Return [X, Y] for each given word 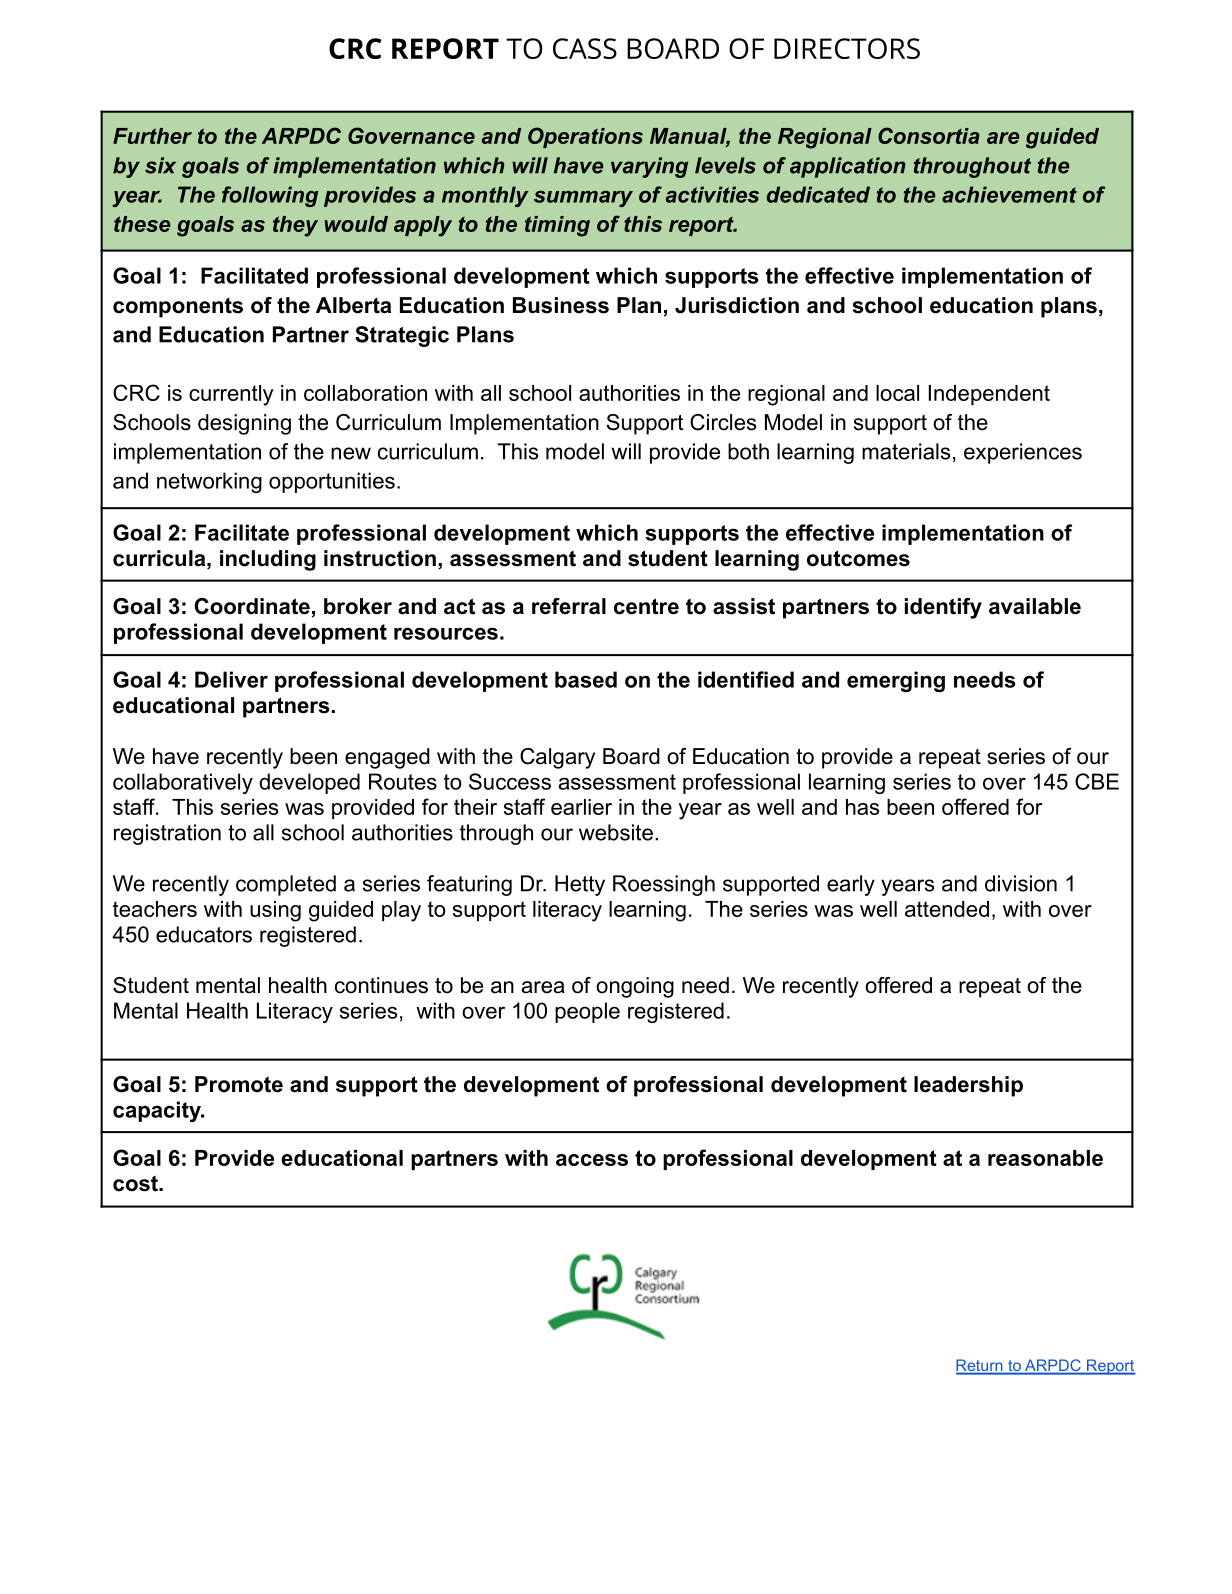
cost [136, 1183]
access [592, 1160]
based [586, 679]
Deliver [231, 679]
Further [152, 136]
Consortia [929, 135]
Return [980, 1366]
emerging [896, 681]
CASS [585, 48]
